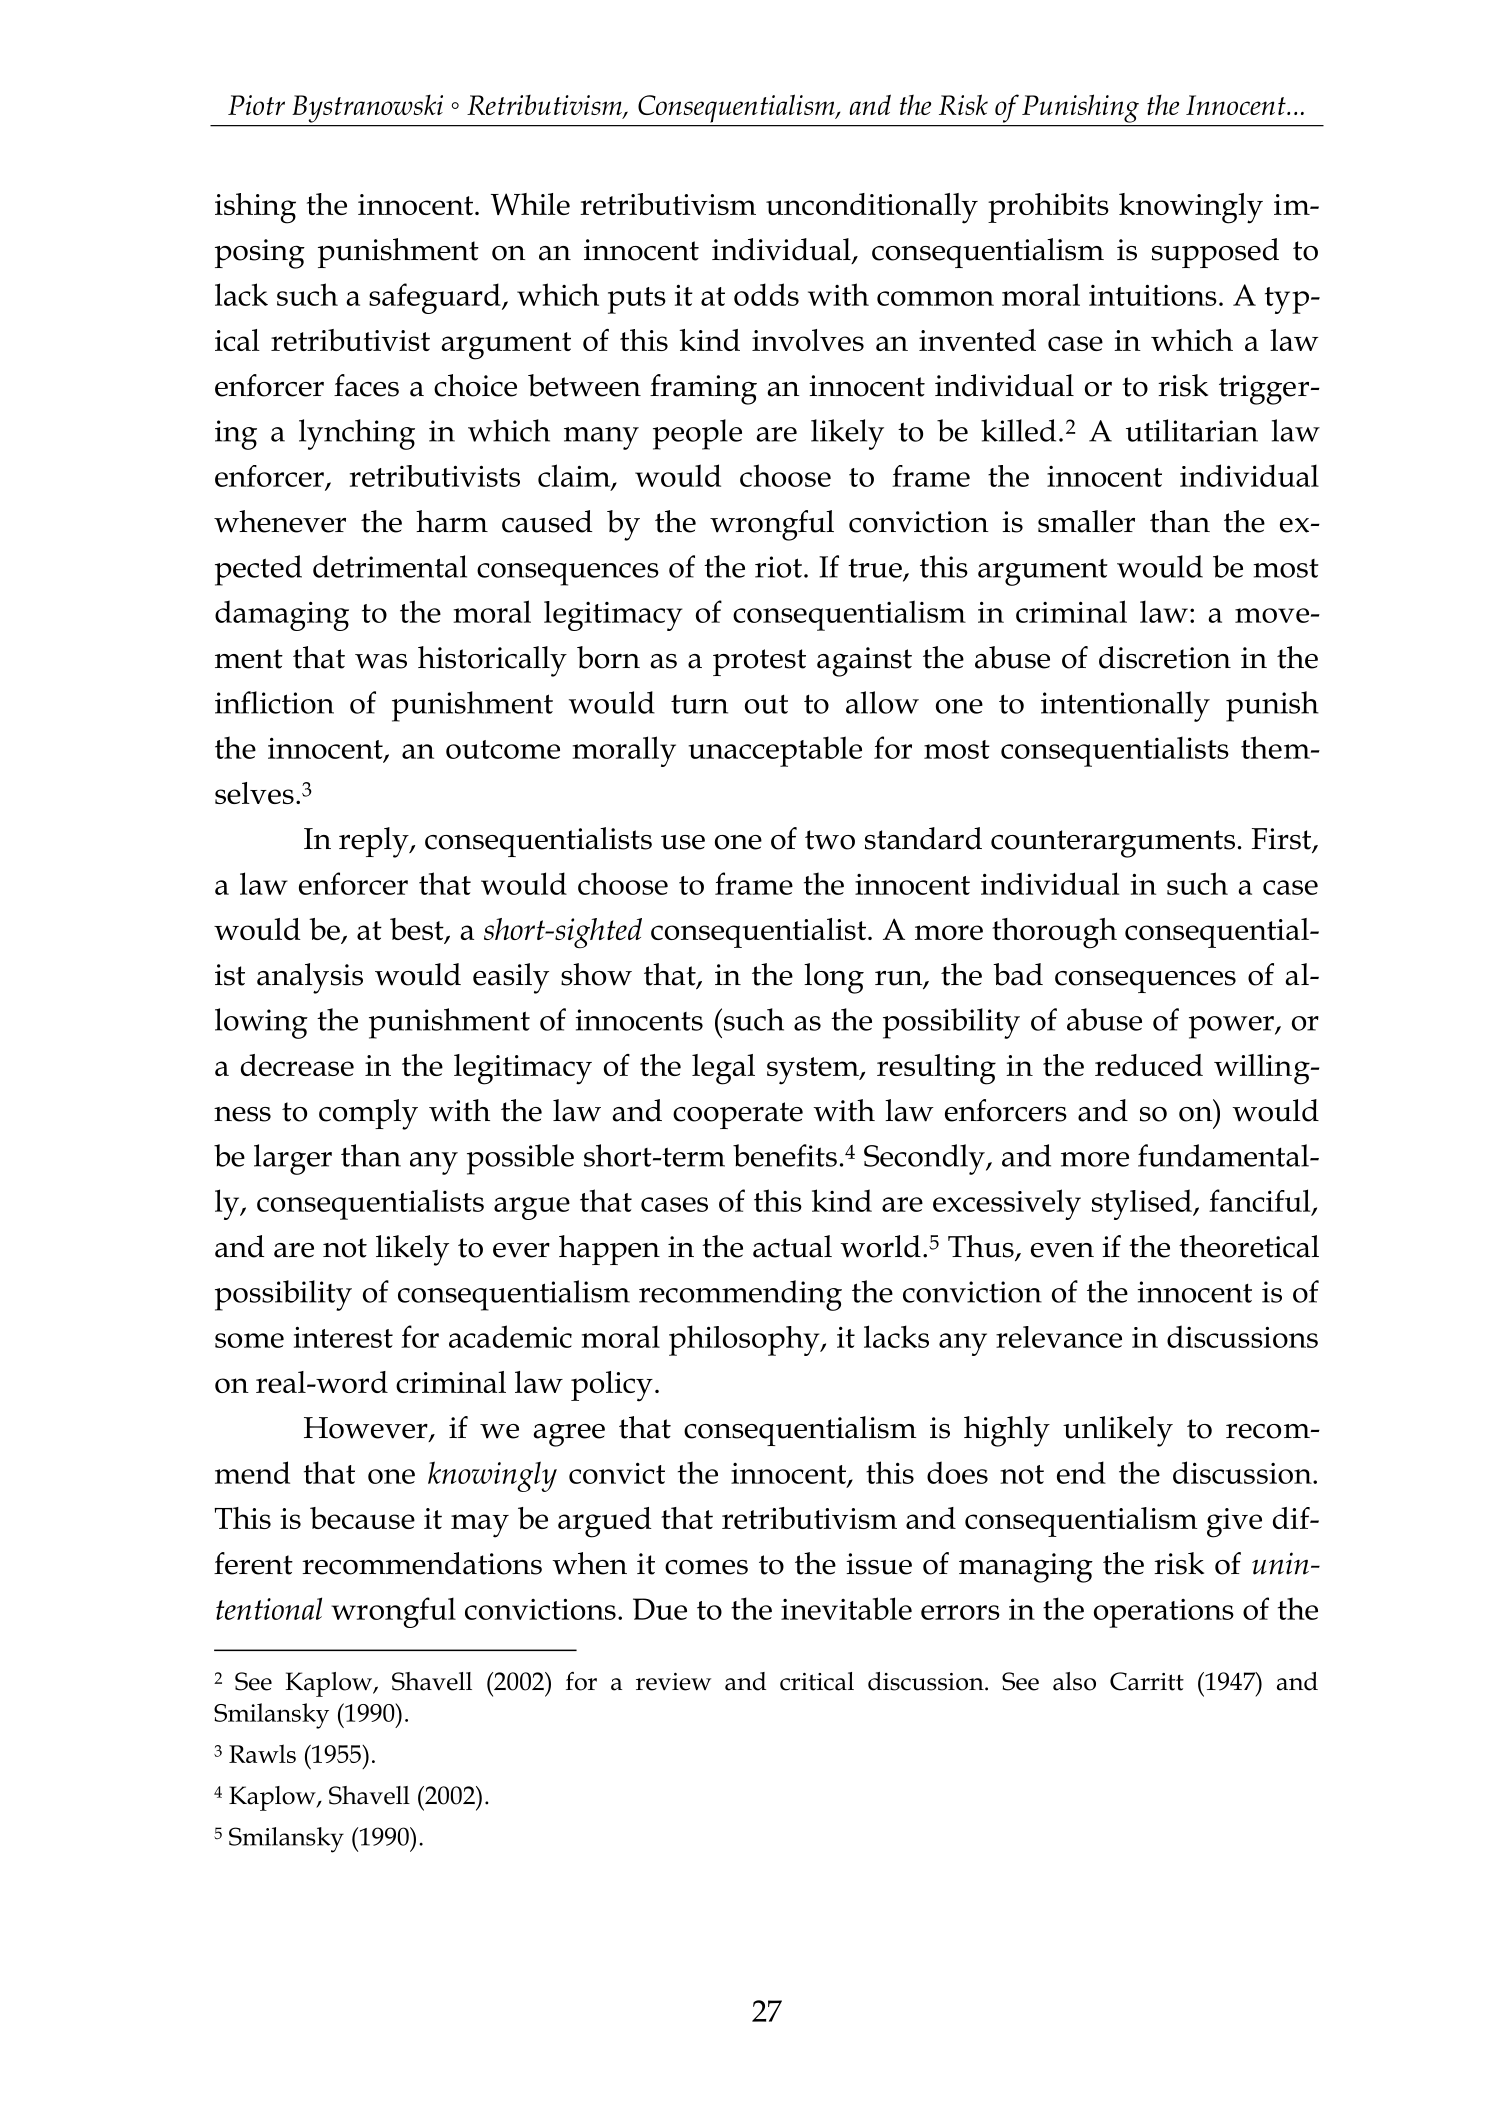 This image has width=1498, height=2119. I want to click on prohibits, so click(1048, 208).
